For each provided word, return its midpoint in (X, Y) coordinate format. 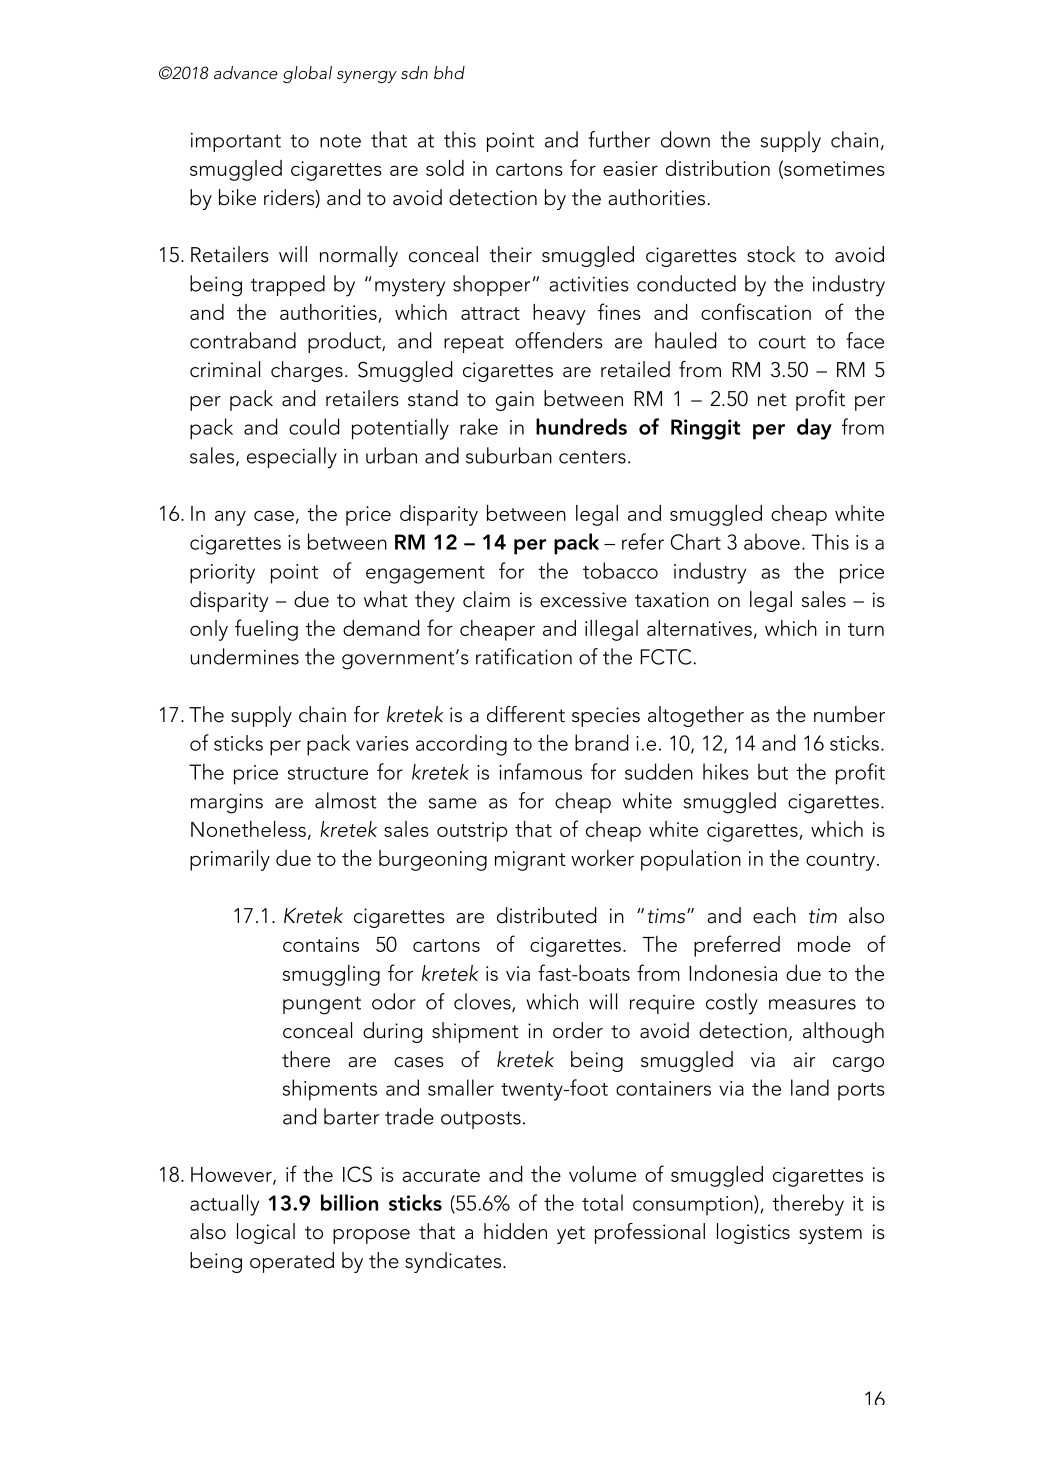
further (619, 139)
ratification (524, 656)
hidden (515, 1231)
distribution (718, 168)
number (849, 714)
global (307, 74)
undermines (245, 656)
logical (266, 1233)
